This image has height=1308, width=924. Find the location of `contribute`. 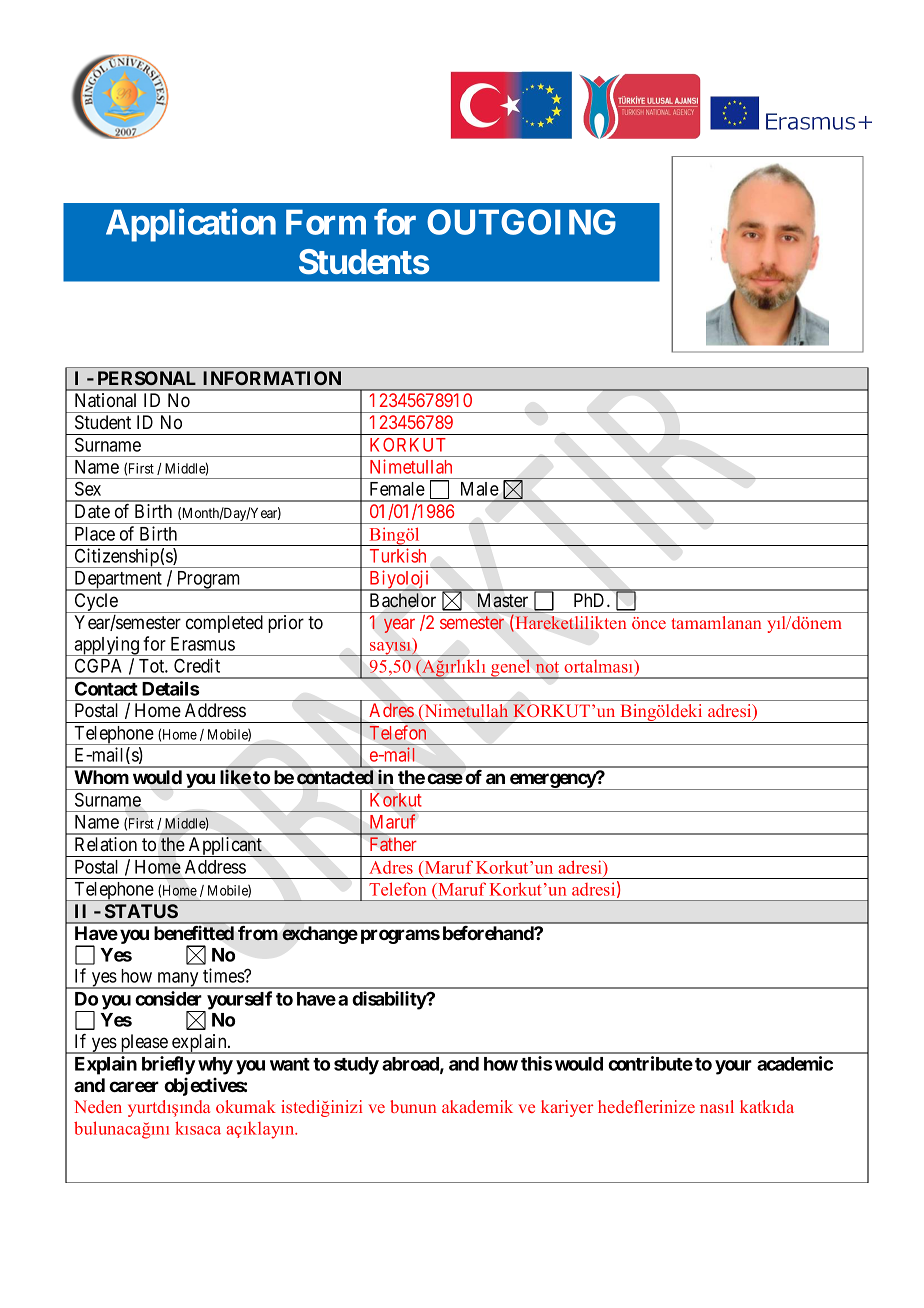

contribute is located at coordinates (650, 1063).
